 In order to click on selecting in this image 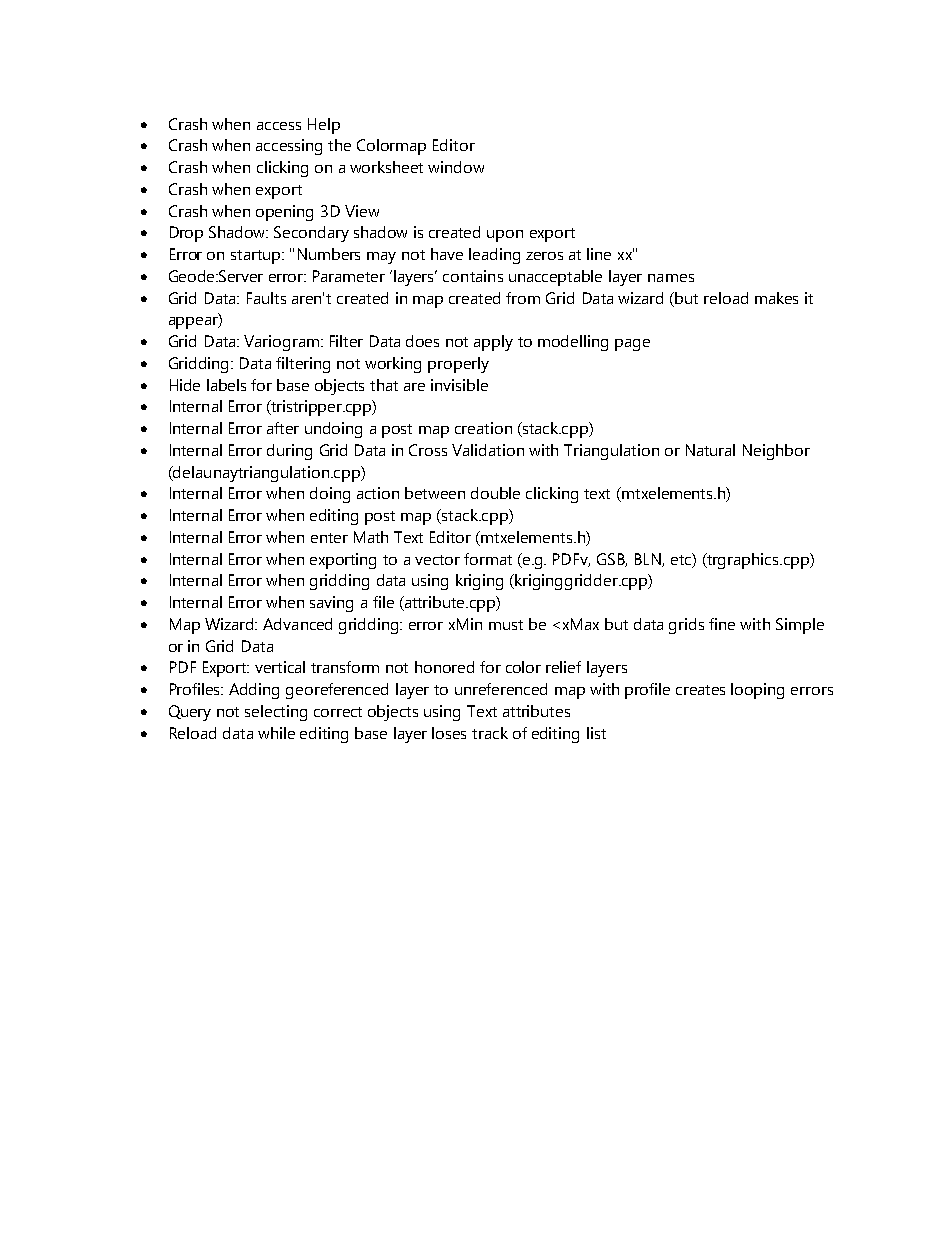, I will do `click(276, 713)`.
